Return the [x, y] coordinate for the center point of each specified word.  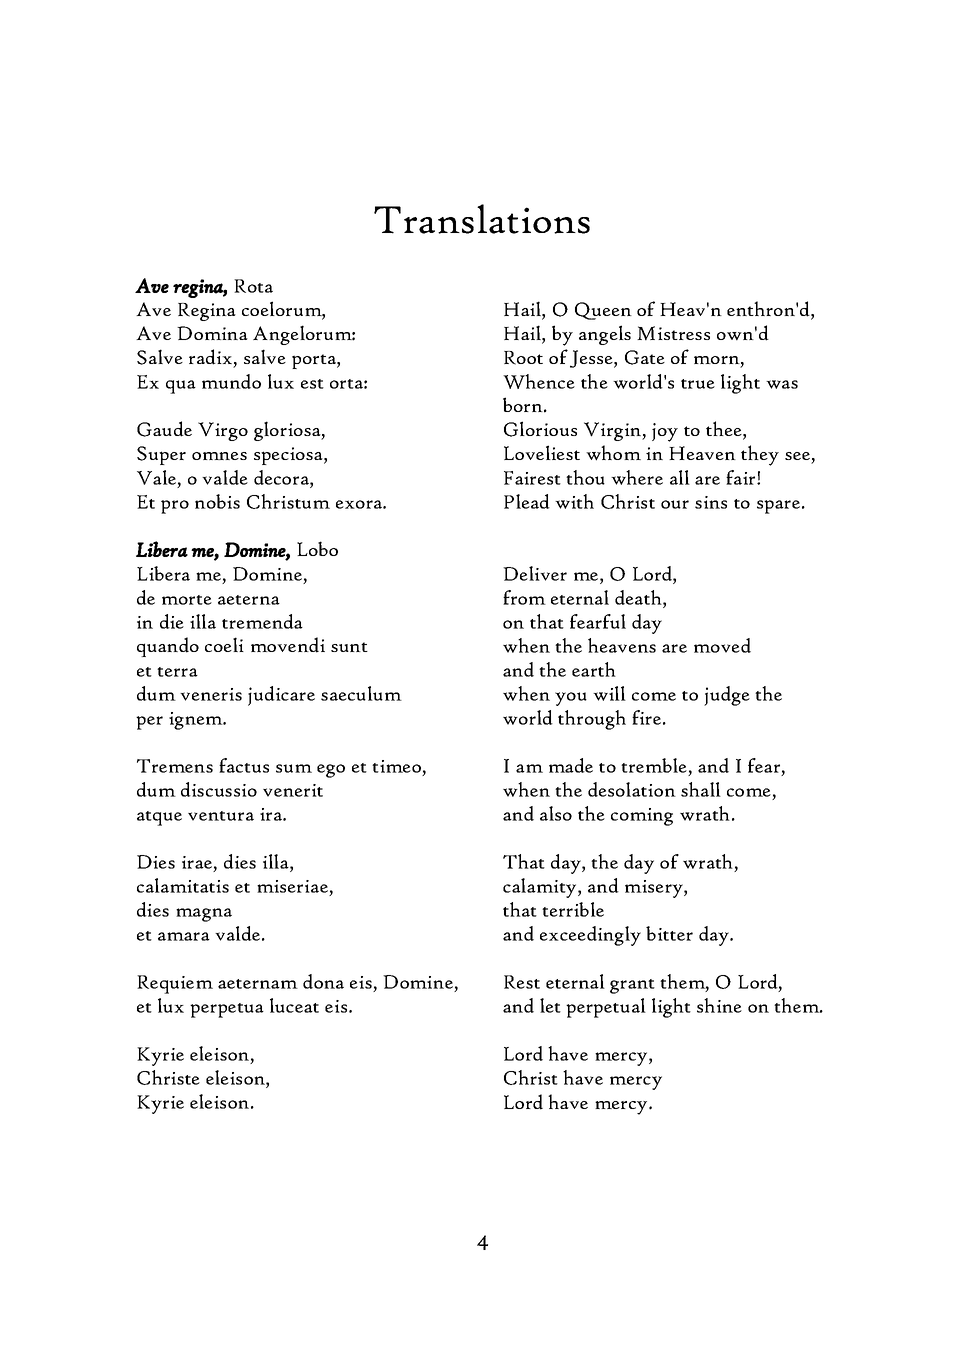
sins [711, 502]
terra [177, 672]
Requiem [175, 984]
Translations [482, 219]
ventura [221, 816]
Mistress [673, 333]
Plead [527, 501]
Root [523, 358]
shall [701, 789]
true [698, 384]
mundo [231, 381]
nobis [217, 501]
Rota [253, 286]
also [556, 813]
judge [727, 696]
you [571, 699]
